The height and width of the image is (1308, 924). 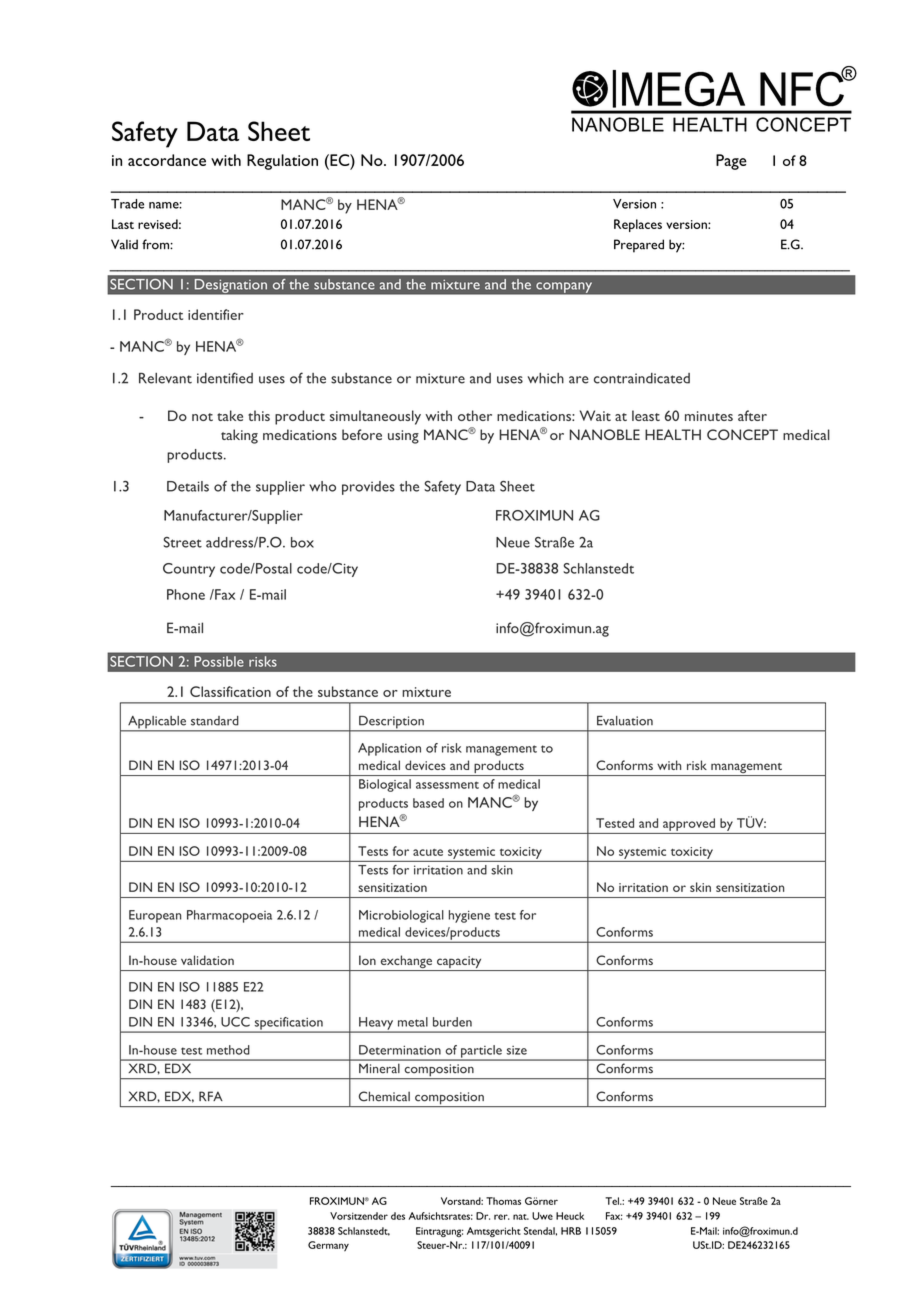 I want to click on Regulation, so click(x=282, y=162).
